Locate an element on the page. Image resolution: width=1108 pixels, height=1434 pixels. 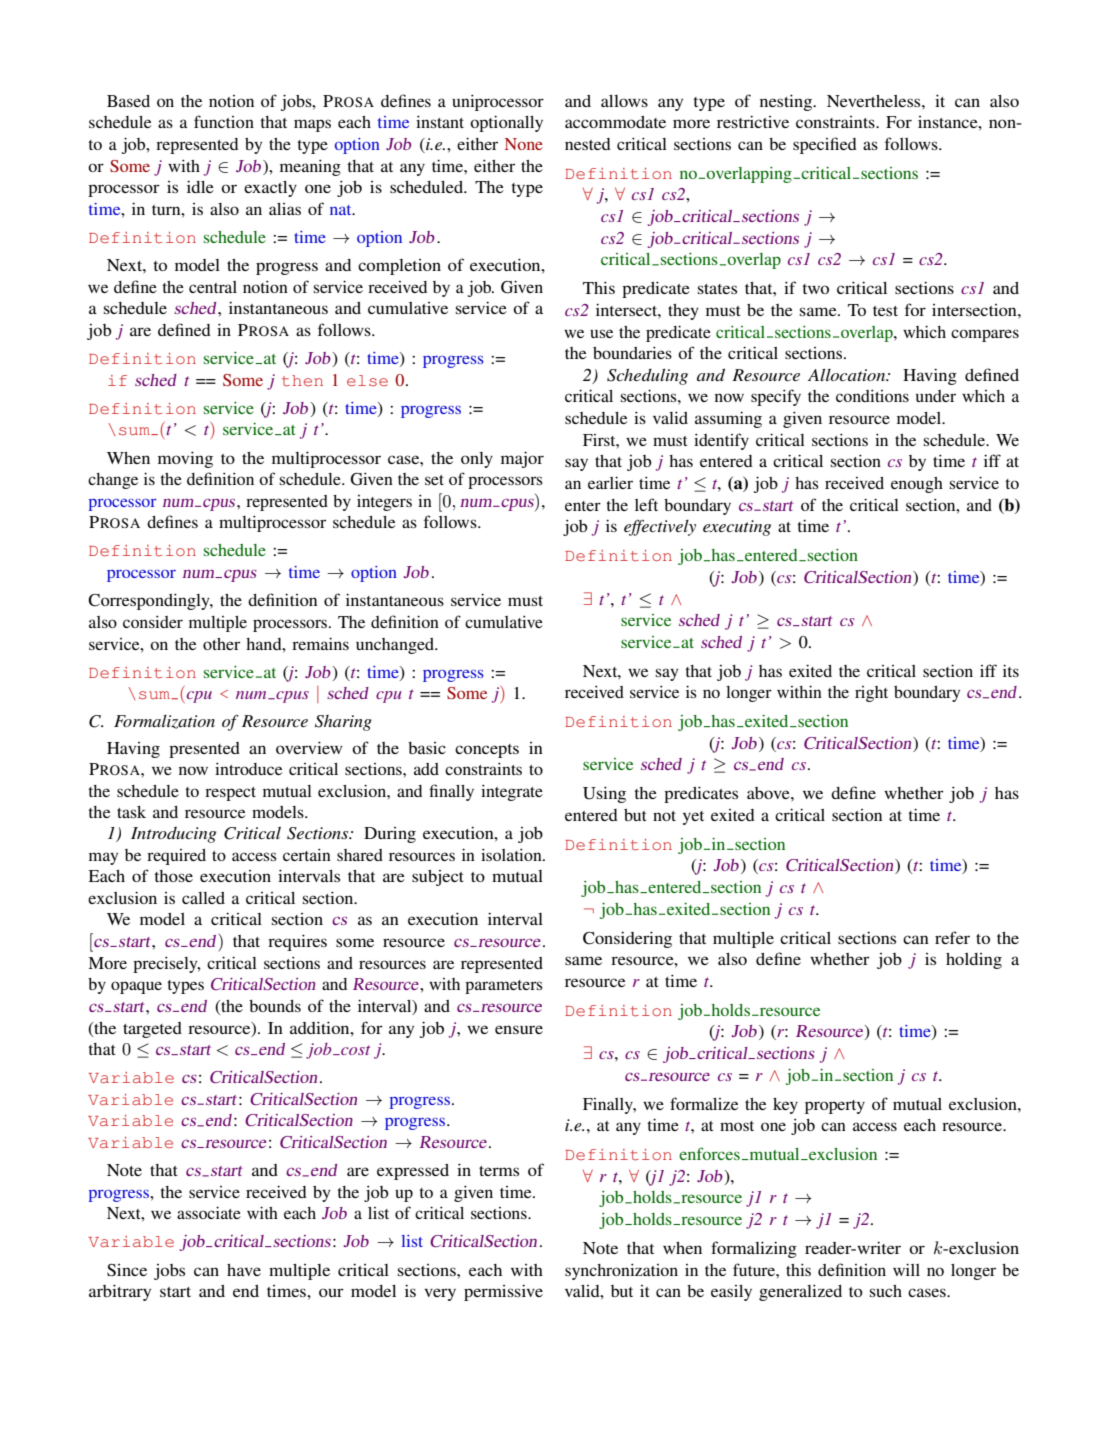
enough is located at coordinates (917, 485).
